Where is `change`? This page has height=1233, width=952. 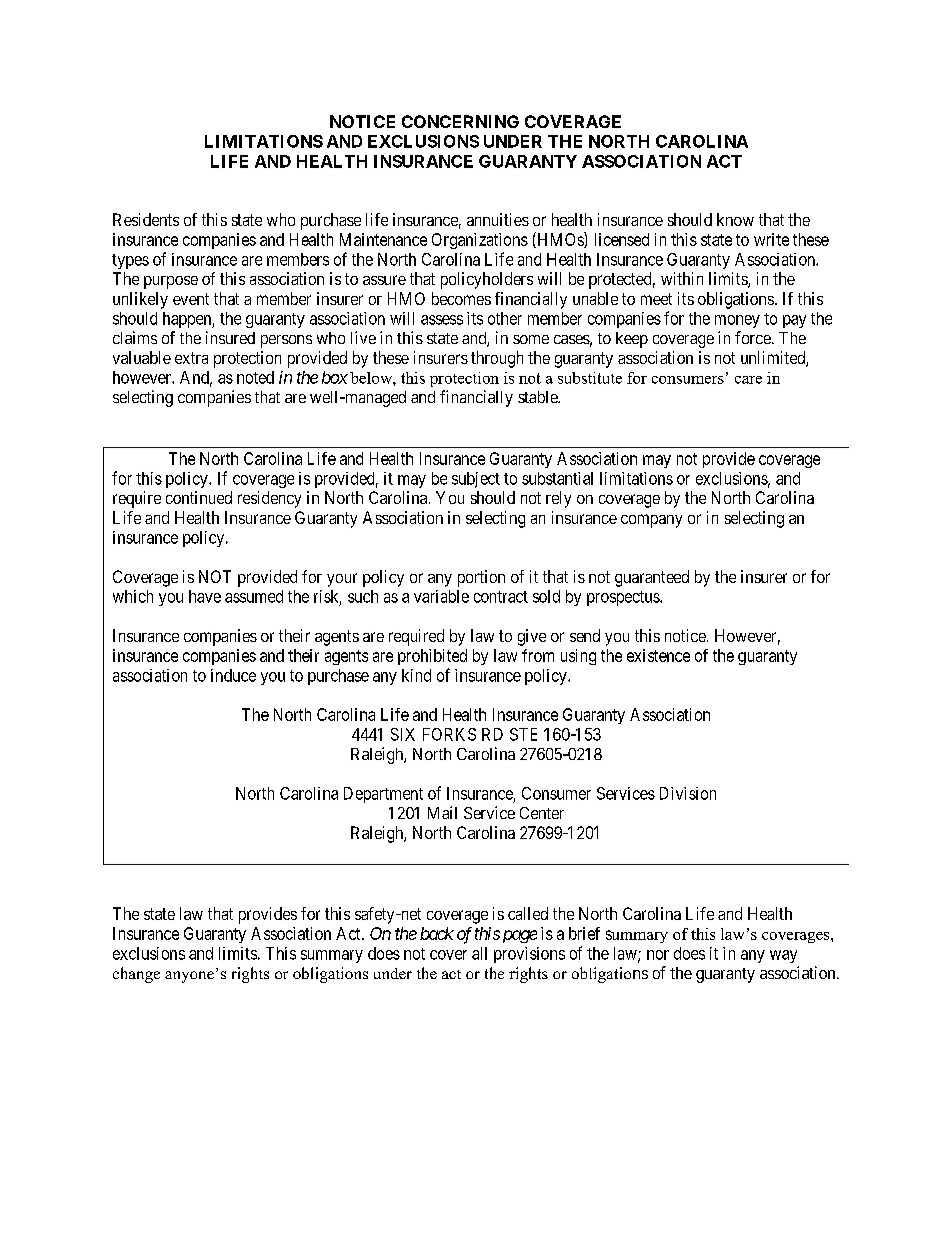 change is located at coordinates (136, 975).
